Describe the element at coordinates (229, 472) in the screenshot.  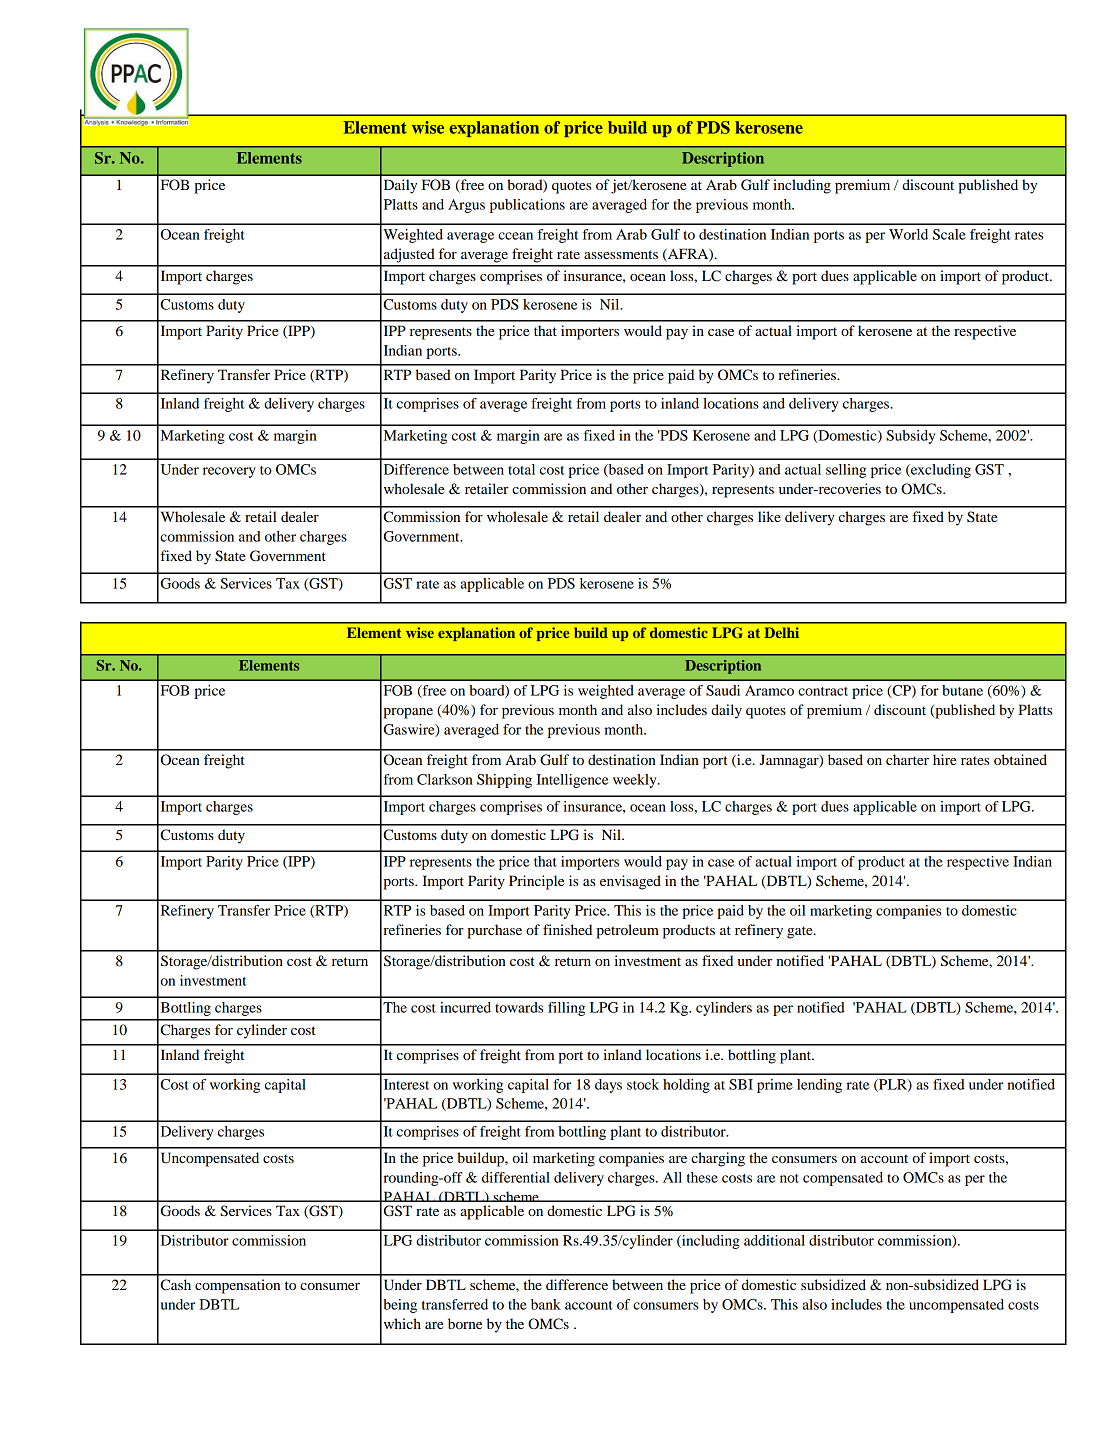
I see `recovery` at that location.
